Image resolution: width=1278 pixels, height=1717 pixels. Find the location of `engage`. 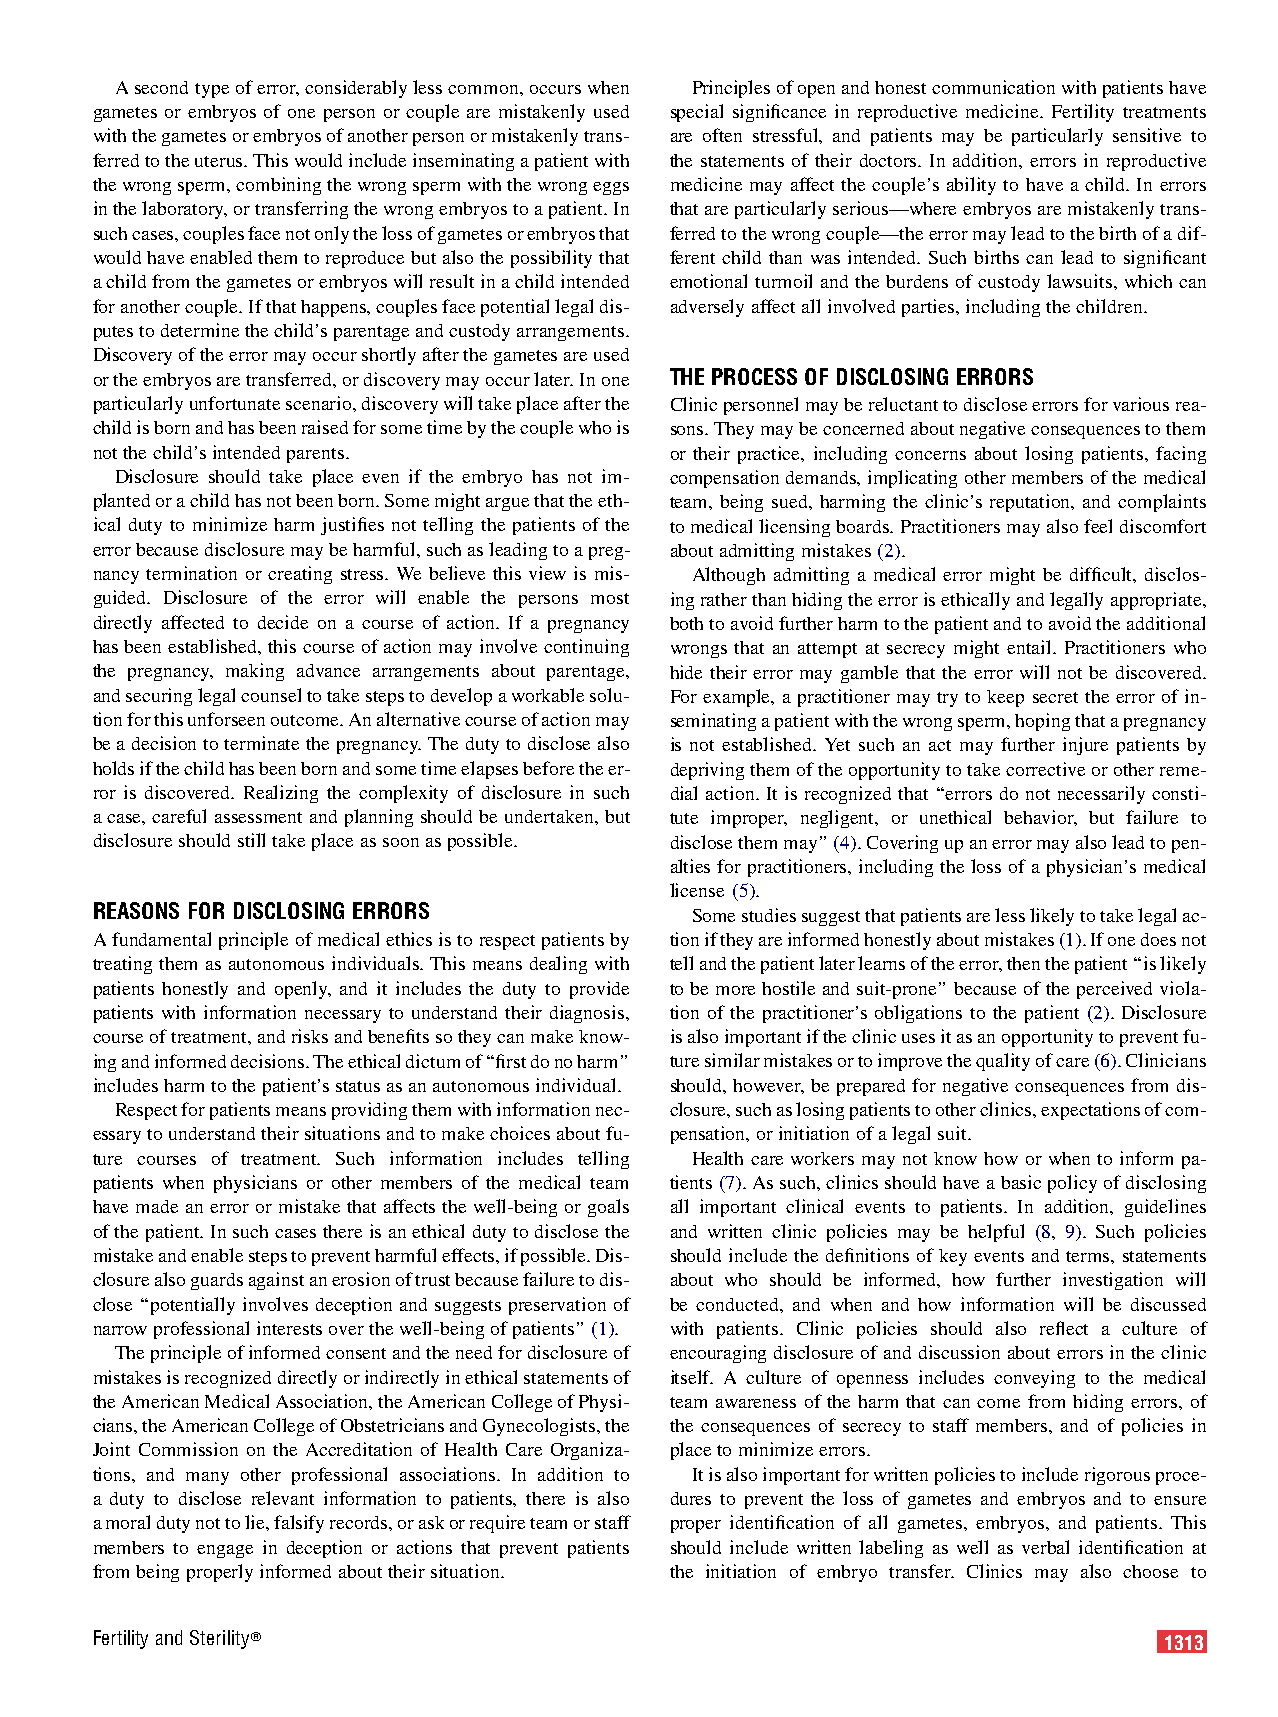

engage is located at coordinates (225, 1551).
